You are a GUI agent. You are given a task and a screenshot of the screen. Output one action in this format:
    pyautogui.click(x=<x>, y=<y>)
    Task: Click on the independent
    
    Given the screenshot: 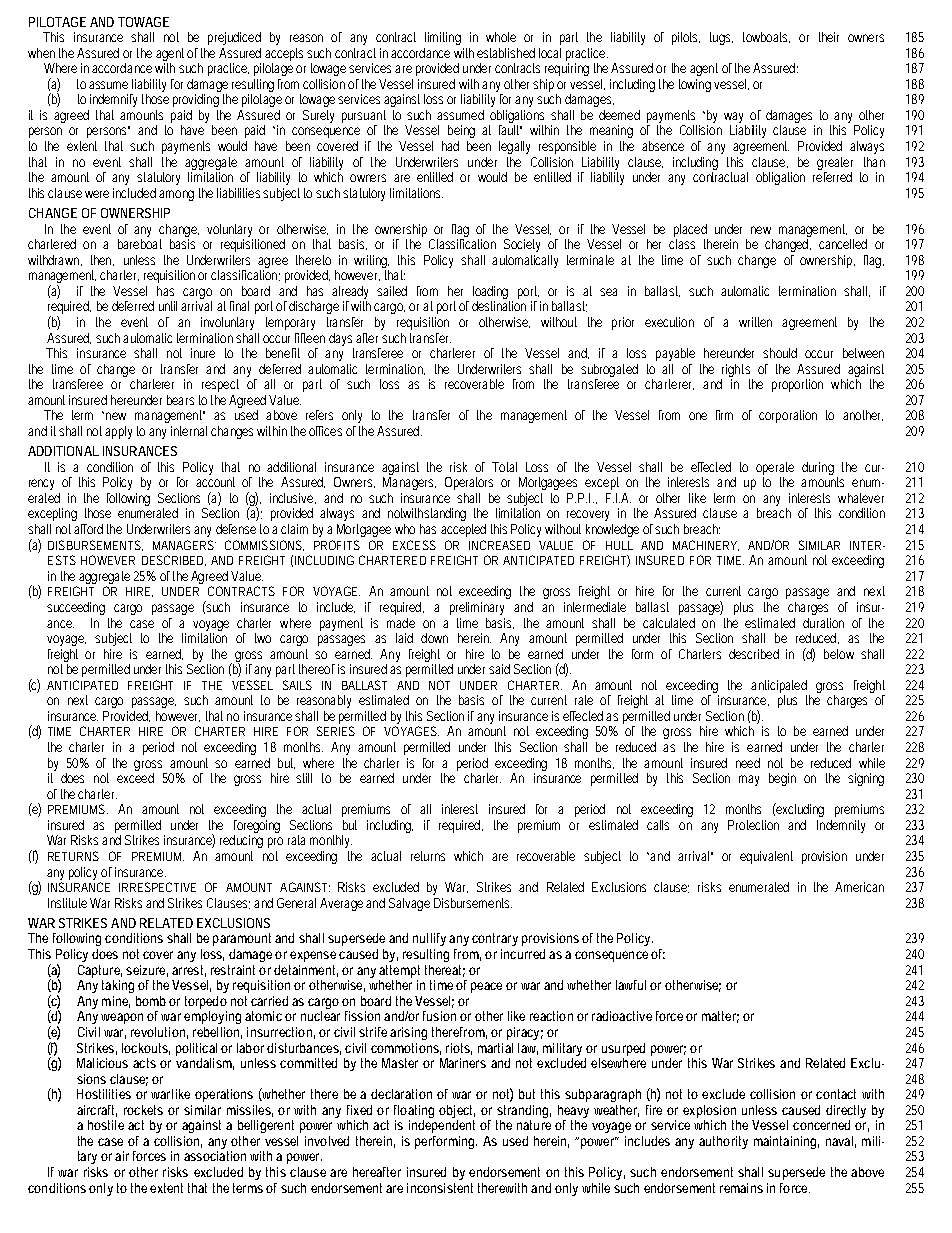 What is the action you would take?
    pyautogui.click(x=442, y=1126)
